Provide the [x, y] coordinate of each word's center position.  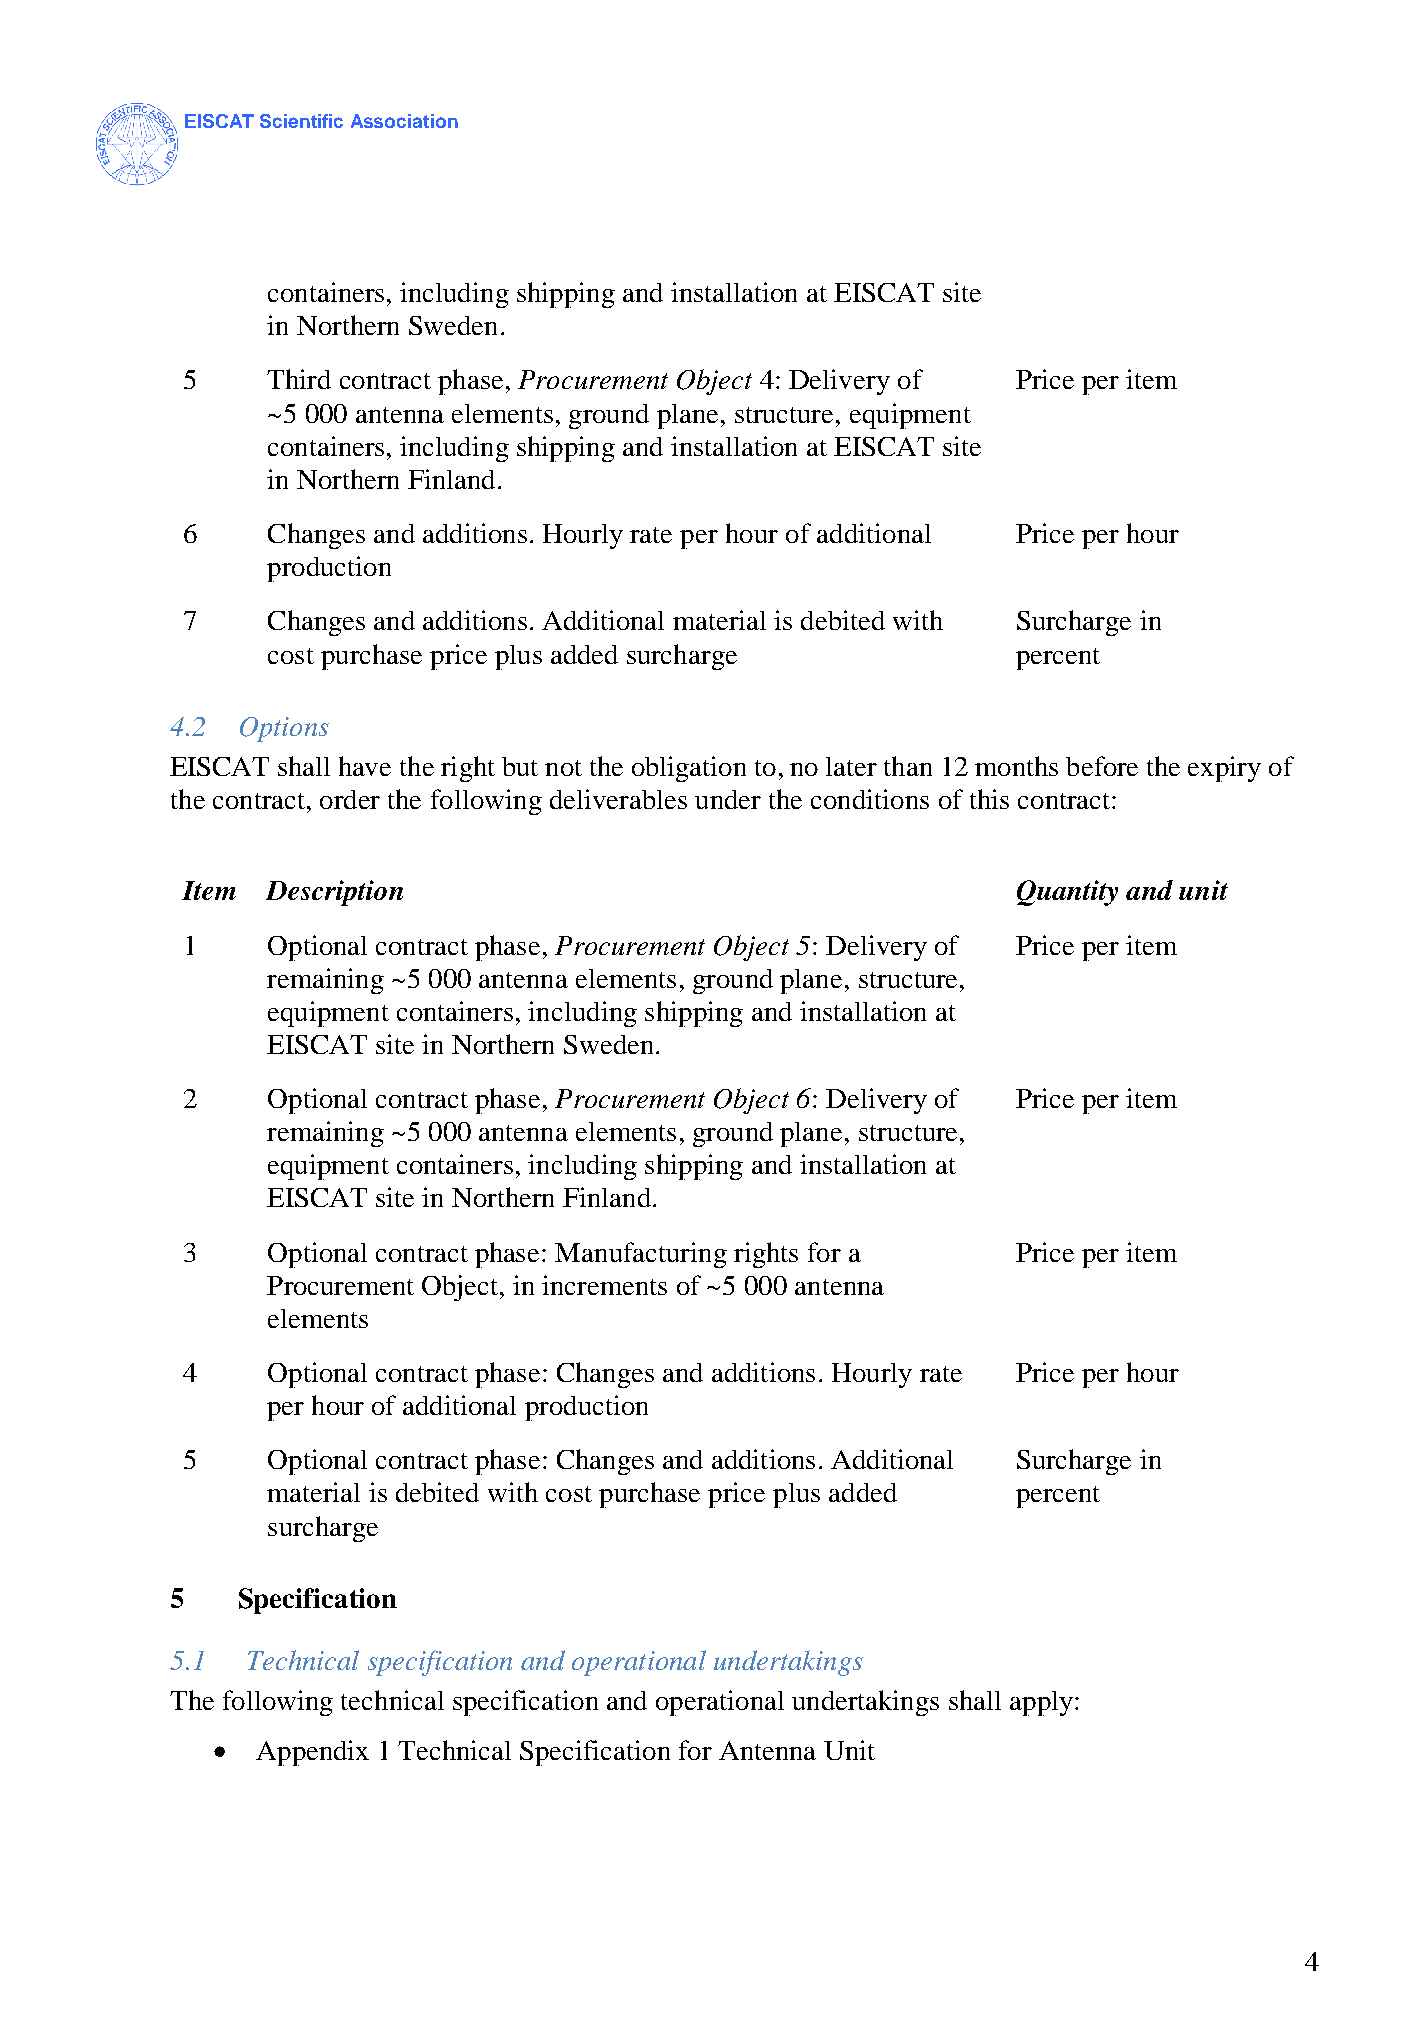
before [1102, 766]
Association [404, 121]
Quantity [1067, 893]
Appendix [312, 1753]
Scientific [301, 121]
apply [1041, 1703]
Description [334, 893]
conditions [870, 799]
